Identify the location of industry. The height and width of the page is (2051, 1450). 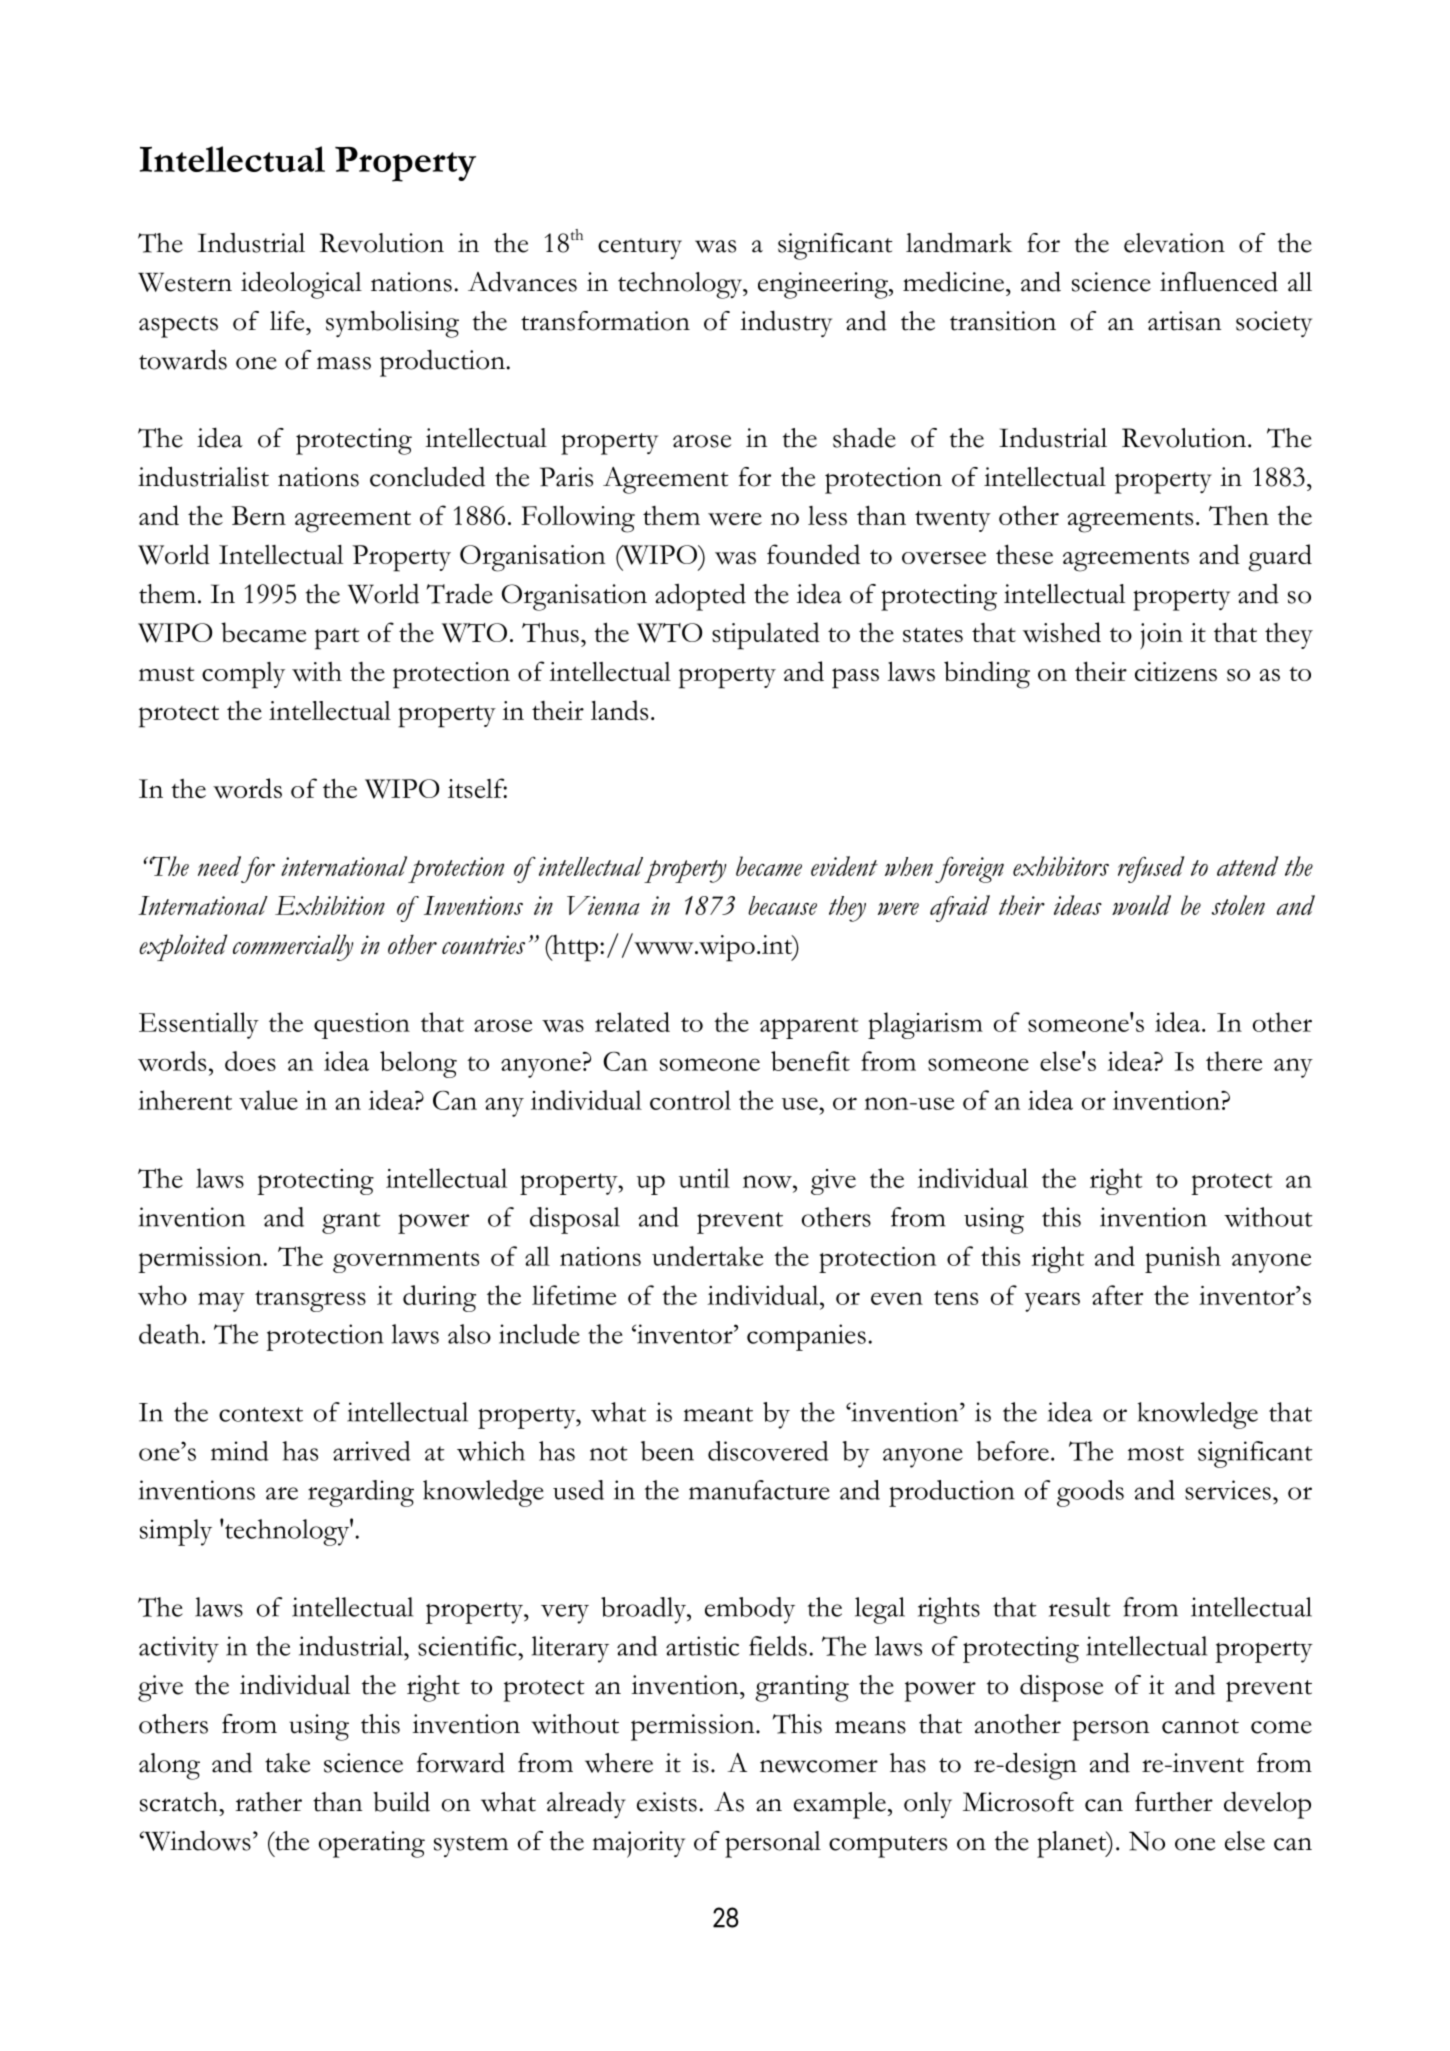
(786, 323).
